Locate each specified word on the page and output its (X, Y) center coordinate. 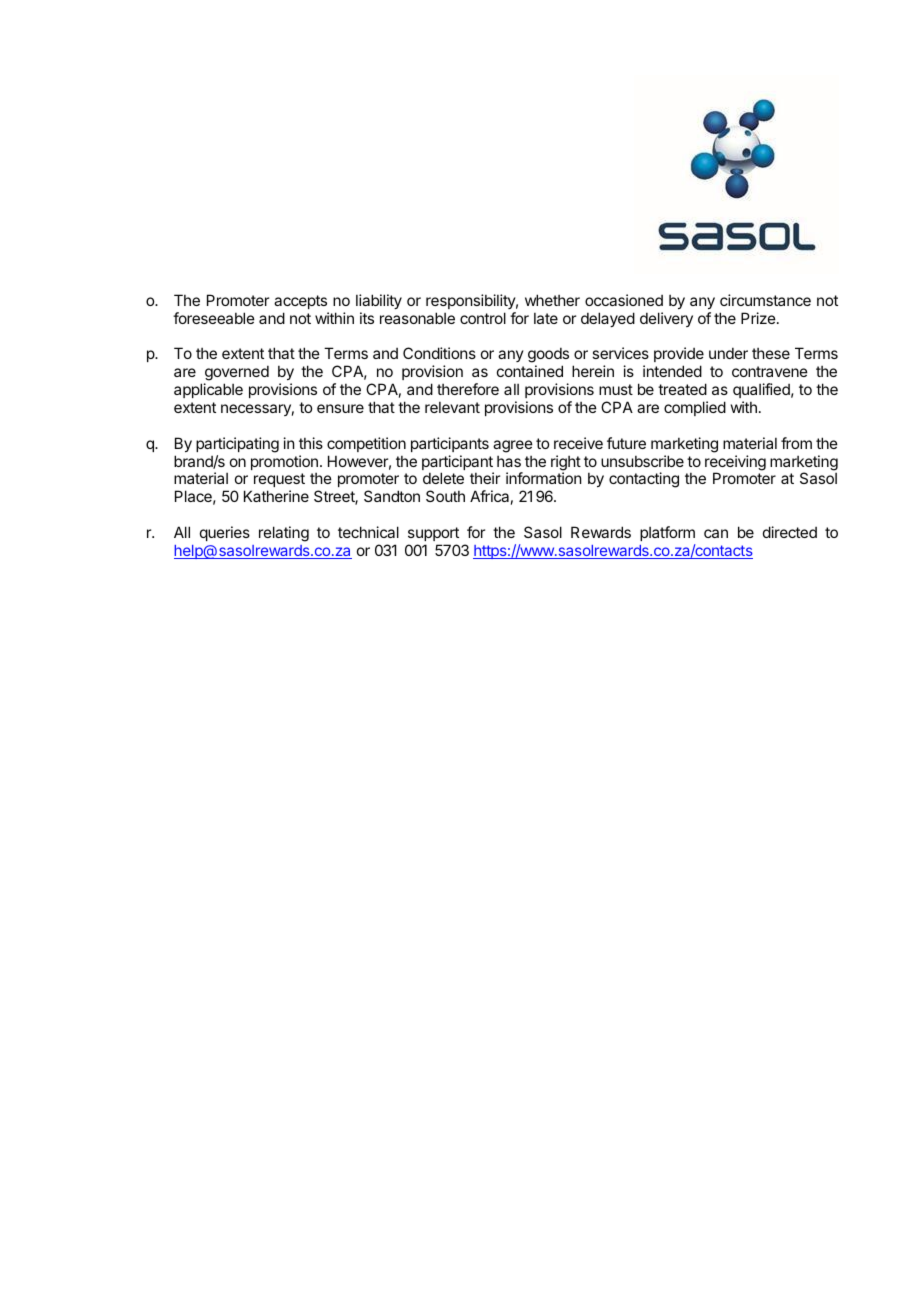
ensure (340, 408)
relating (284, 534)
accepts (300, 302)
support (433, 534)
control (483, 318)
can (716, 533)
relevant (452, 407)
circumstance (765, 300)
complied (695, 408)
